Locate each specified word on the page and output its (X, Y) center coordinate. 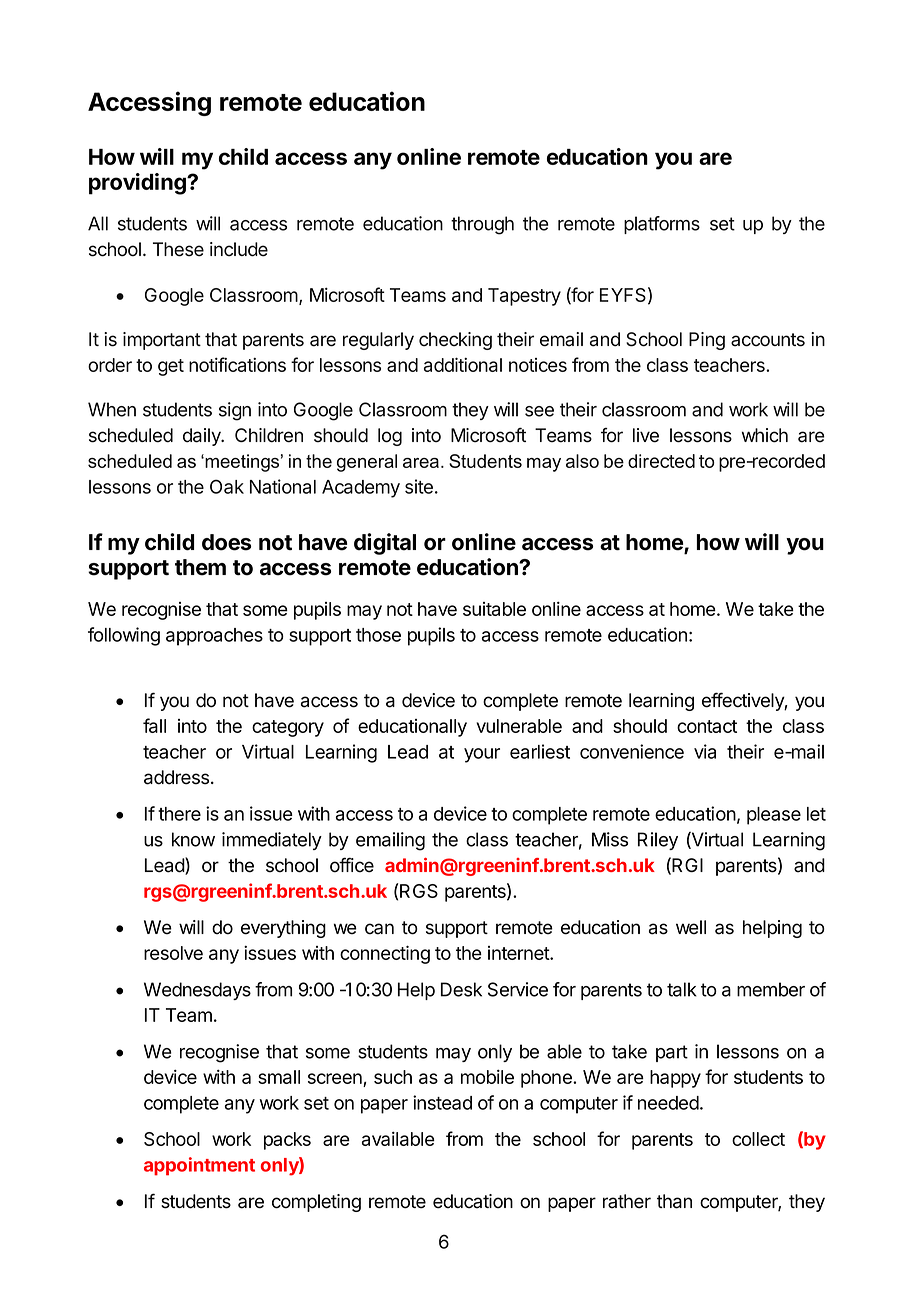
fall (154, 725)
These (178, 249)
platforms (662, 225)
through (482, 225)
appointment (199, 1166)
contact (707, 726)
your (482, 755)
